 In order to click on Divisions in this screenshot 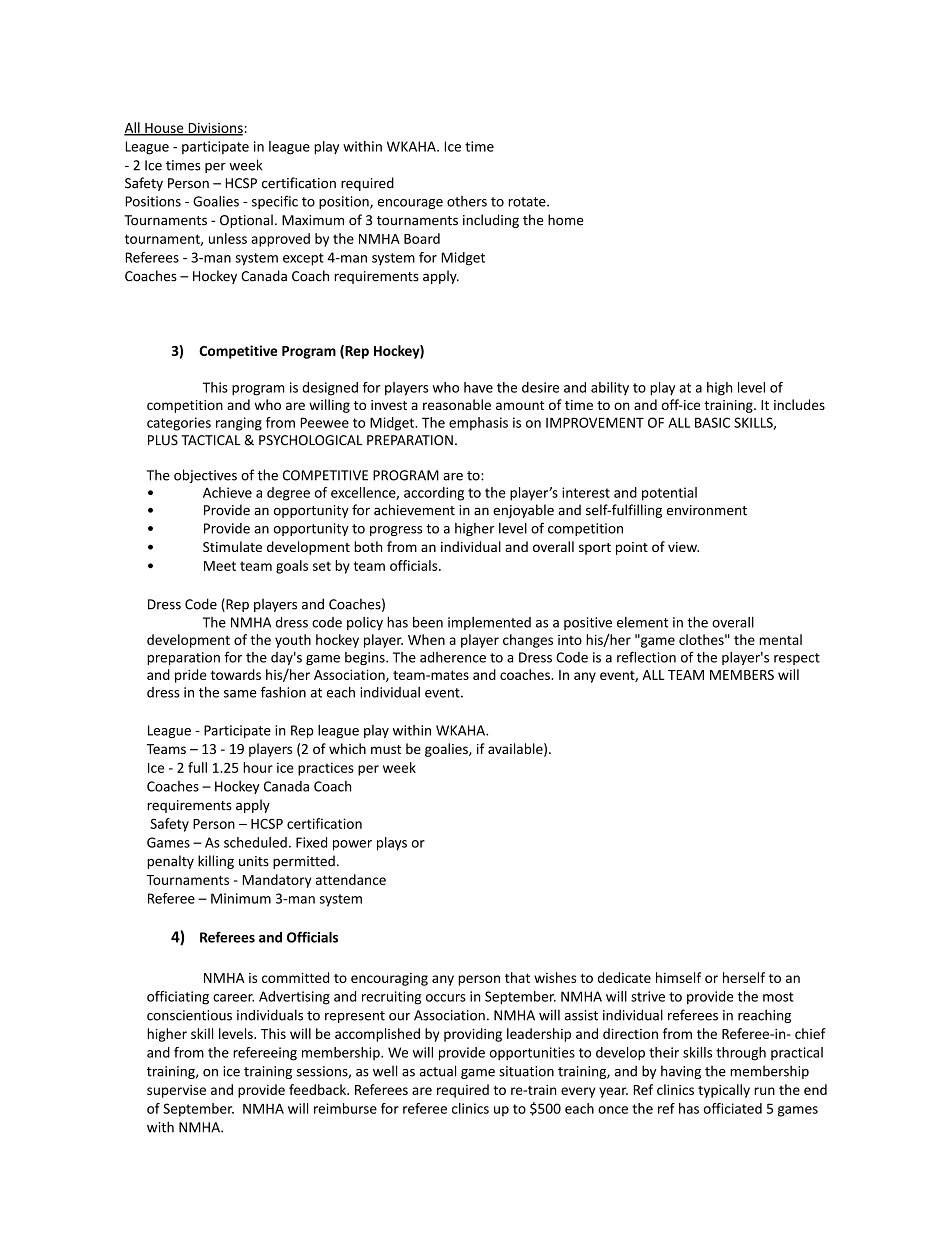, I will do `click(214, 129)`.
